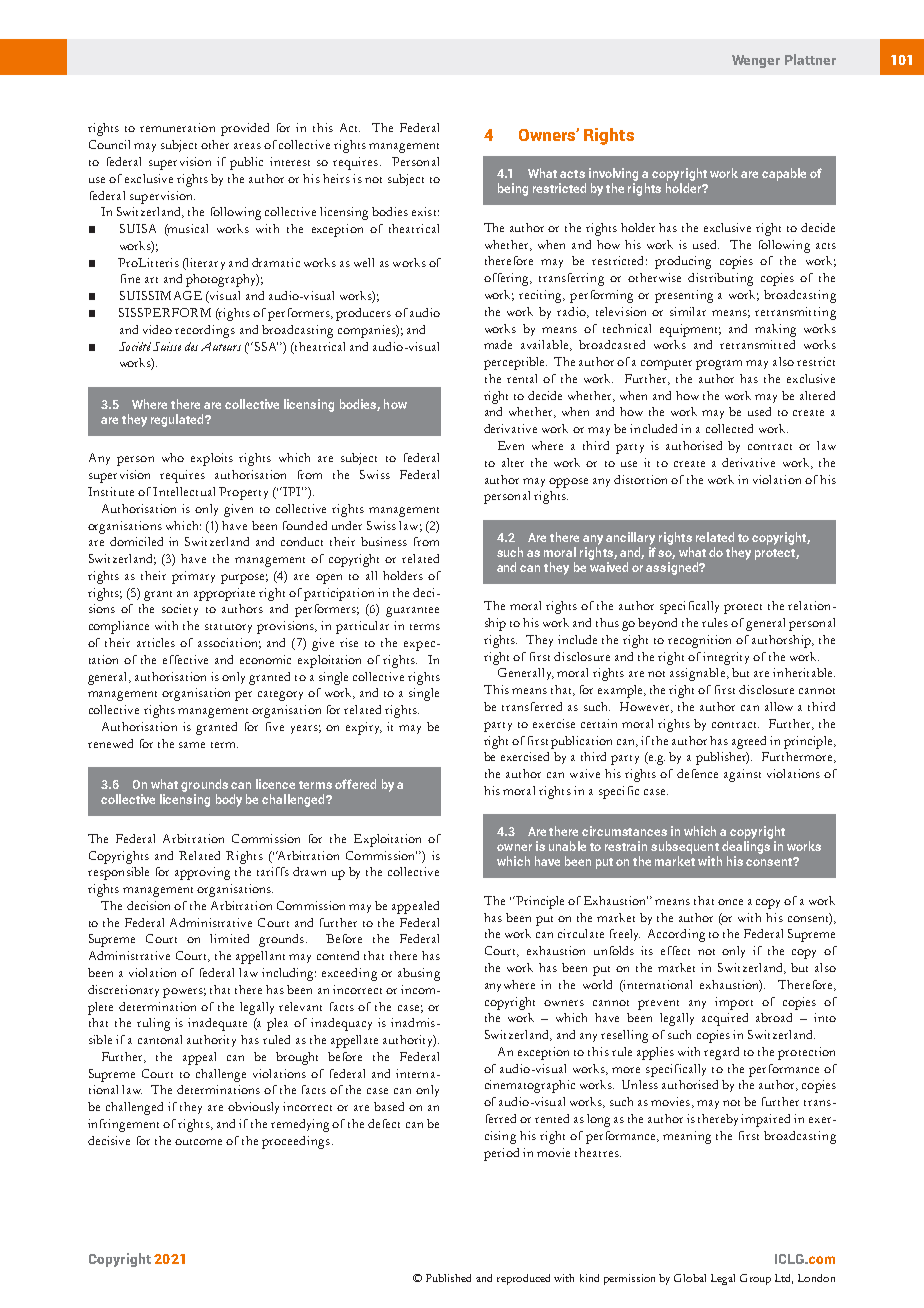 This screenshot has height=1308, width=924. Describe the element at coordinates (515, 363) in the screenshot. I see `perceptible` at that location.
